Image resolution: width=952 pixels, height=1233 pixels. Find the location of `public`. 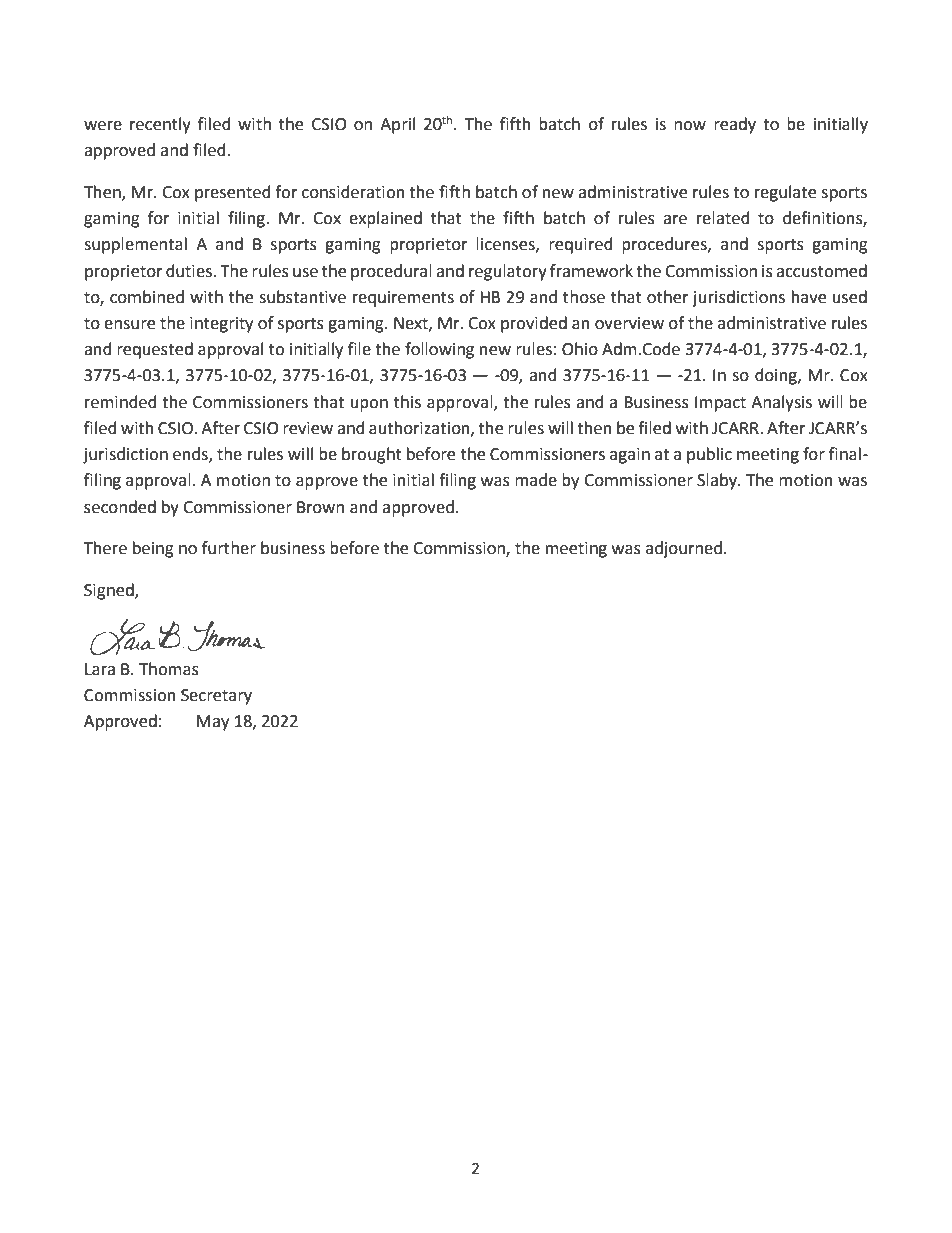

public is located at coordinates (709, 455).
